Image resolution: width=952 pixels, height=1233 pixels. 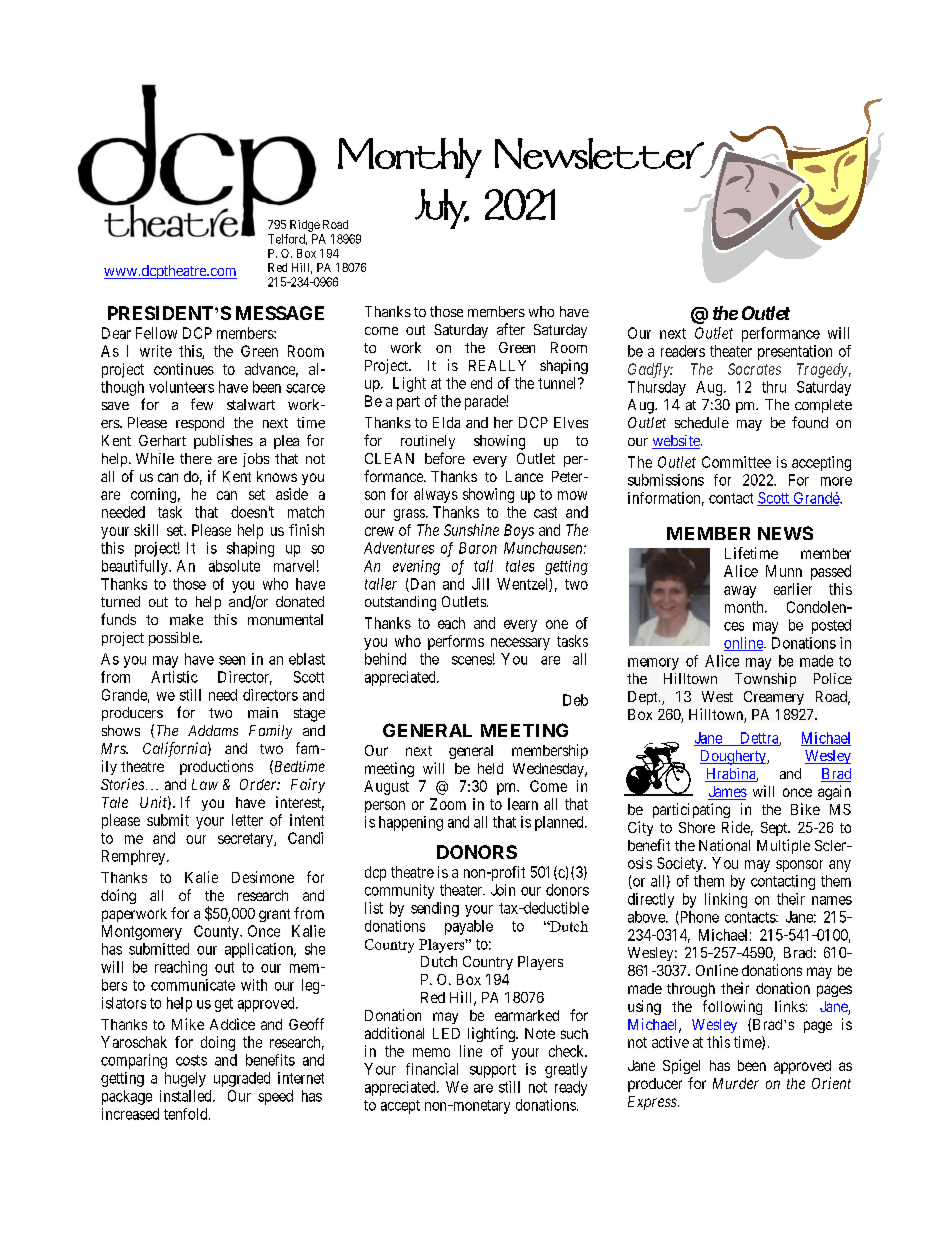 What do you see at coordinates (232, 660) in the document?
I see `seen` at bounding box center [232, 660].
